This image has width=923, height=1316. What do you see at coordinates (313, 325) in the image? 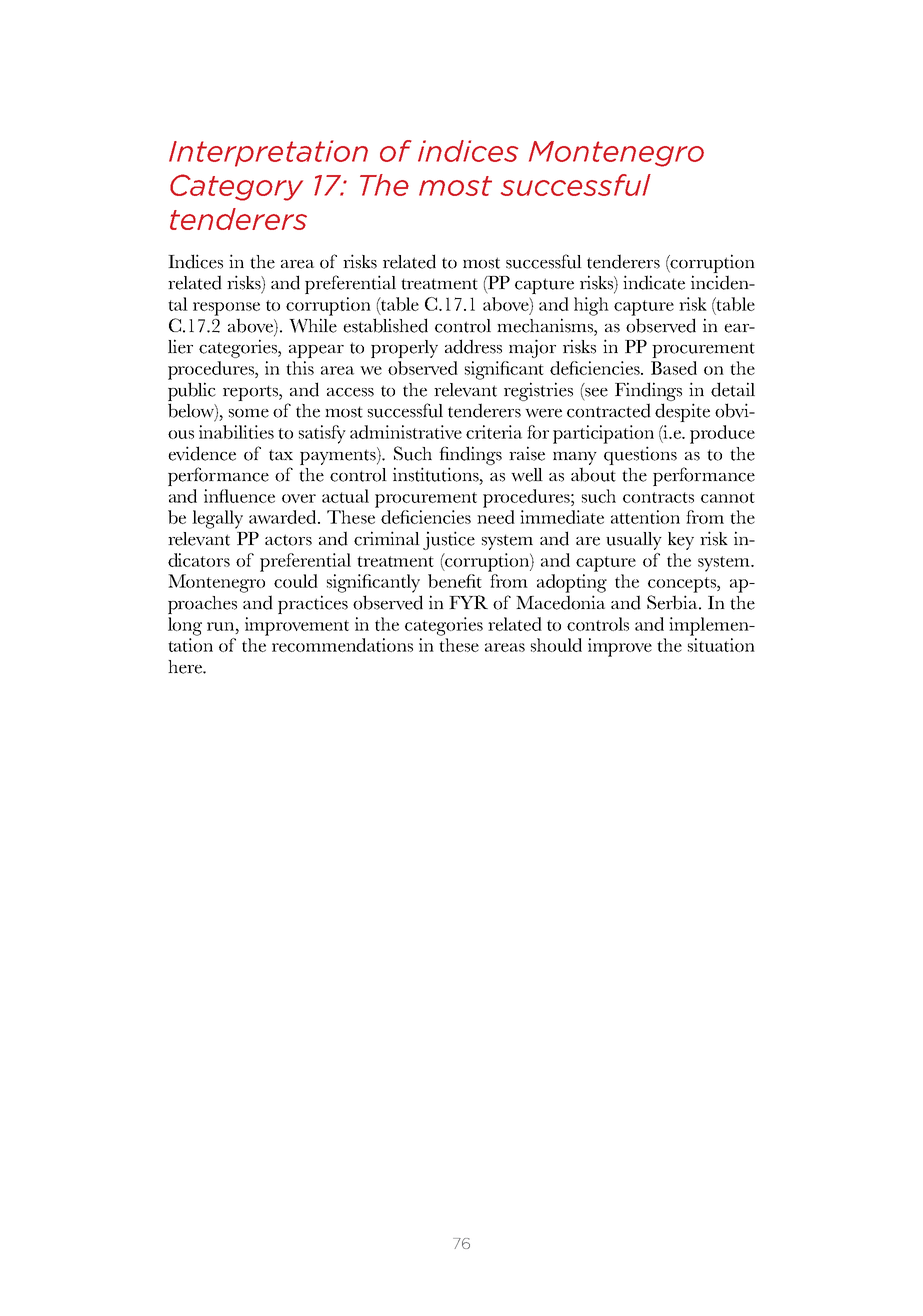
I see `While` at bounding box center [313, 325].
